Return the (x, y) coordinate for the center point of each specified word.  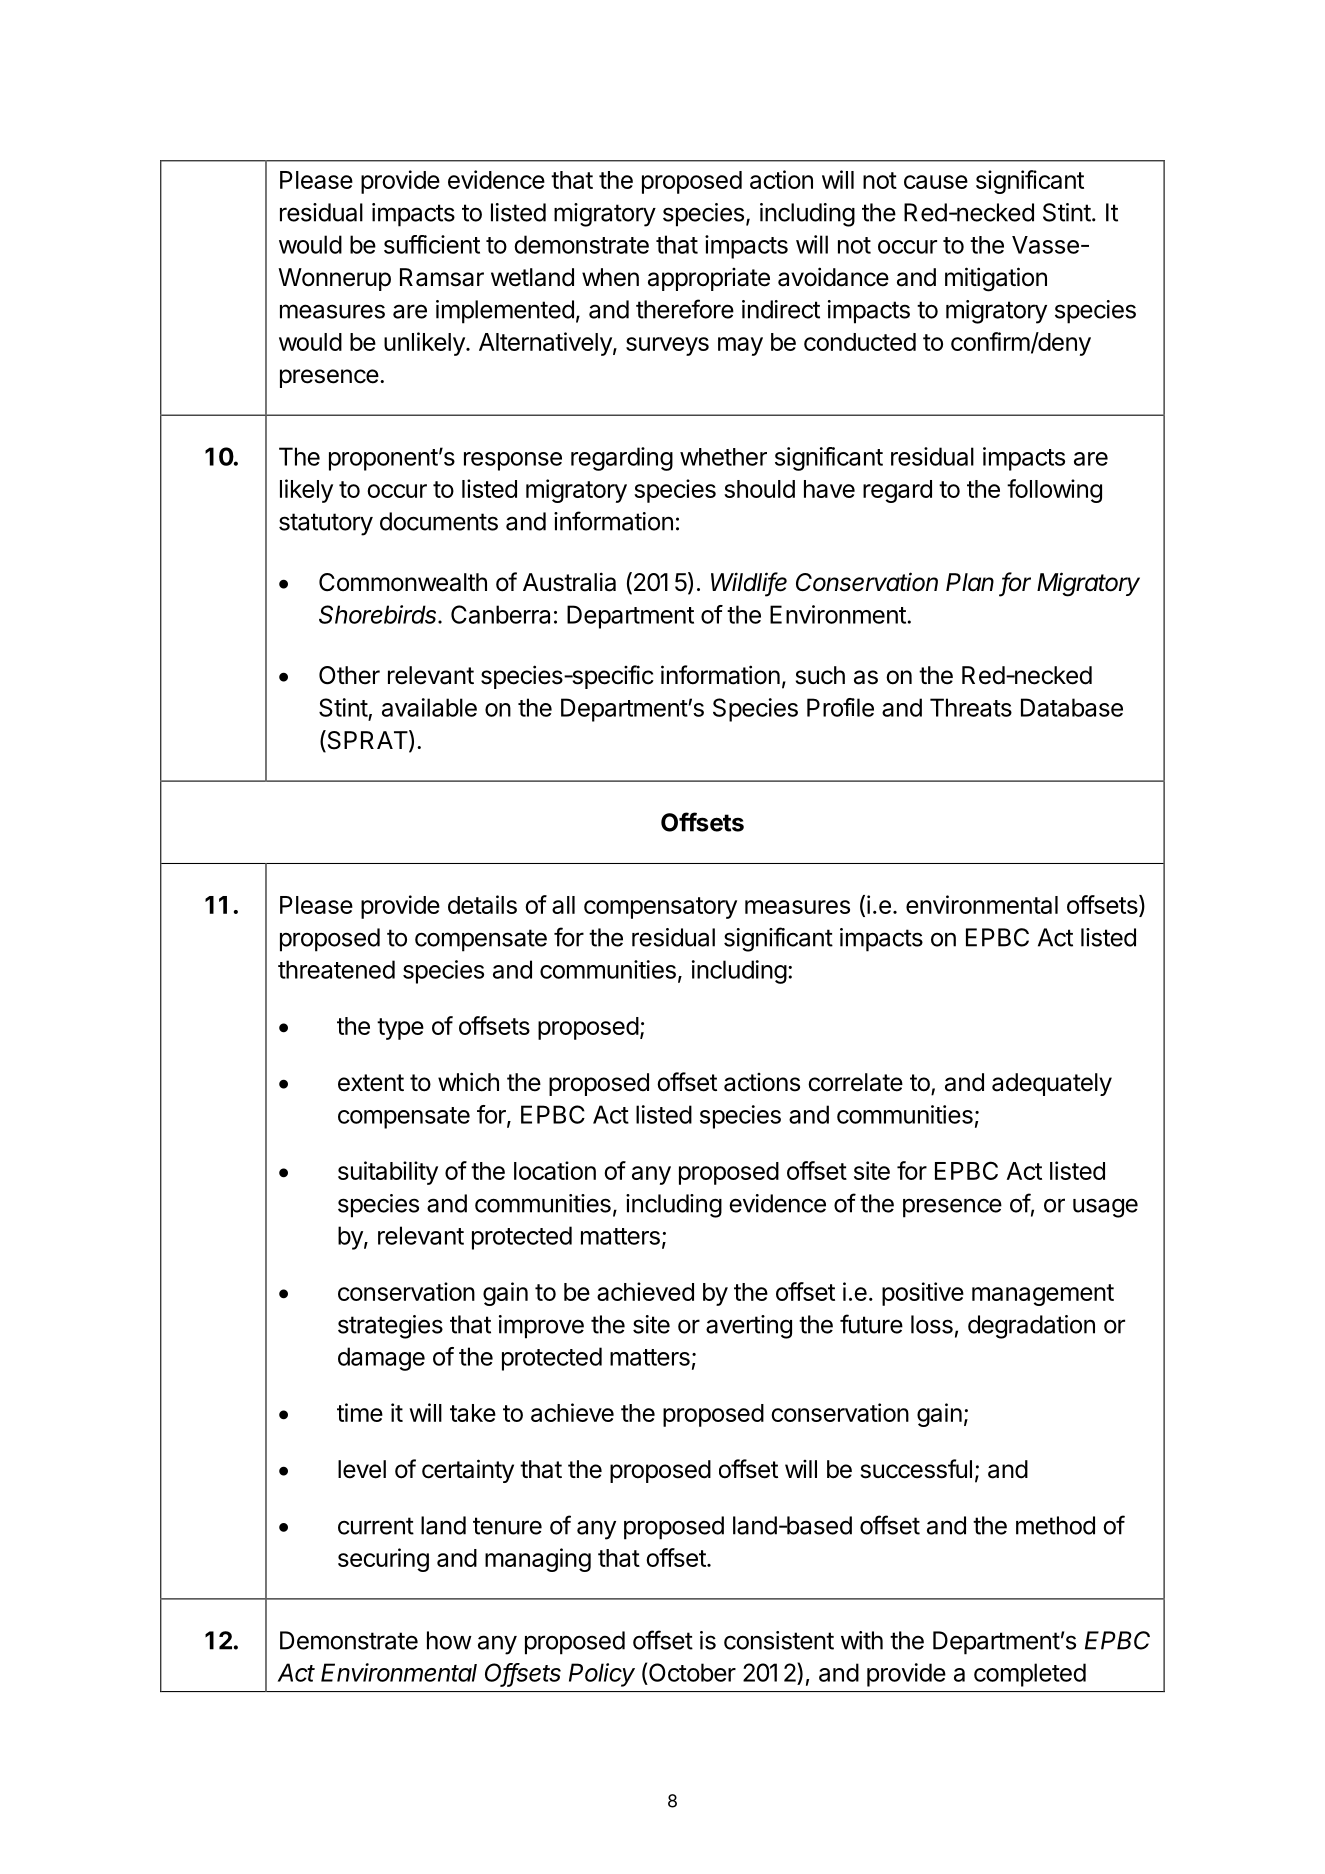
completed (1030, 1675)
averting (749, 1327)
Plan (970, 582)
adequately (1052, 1084)
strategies (390, 1327)
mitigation (996, 279)
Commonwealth (403, 582)
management (1043, 1295)
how (449, 1640)
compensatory (660, 908)
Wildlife (749, 583)
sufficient (432, 244)
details (482, 904)
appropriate (709, 279)
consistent (779, 1640)
